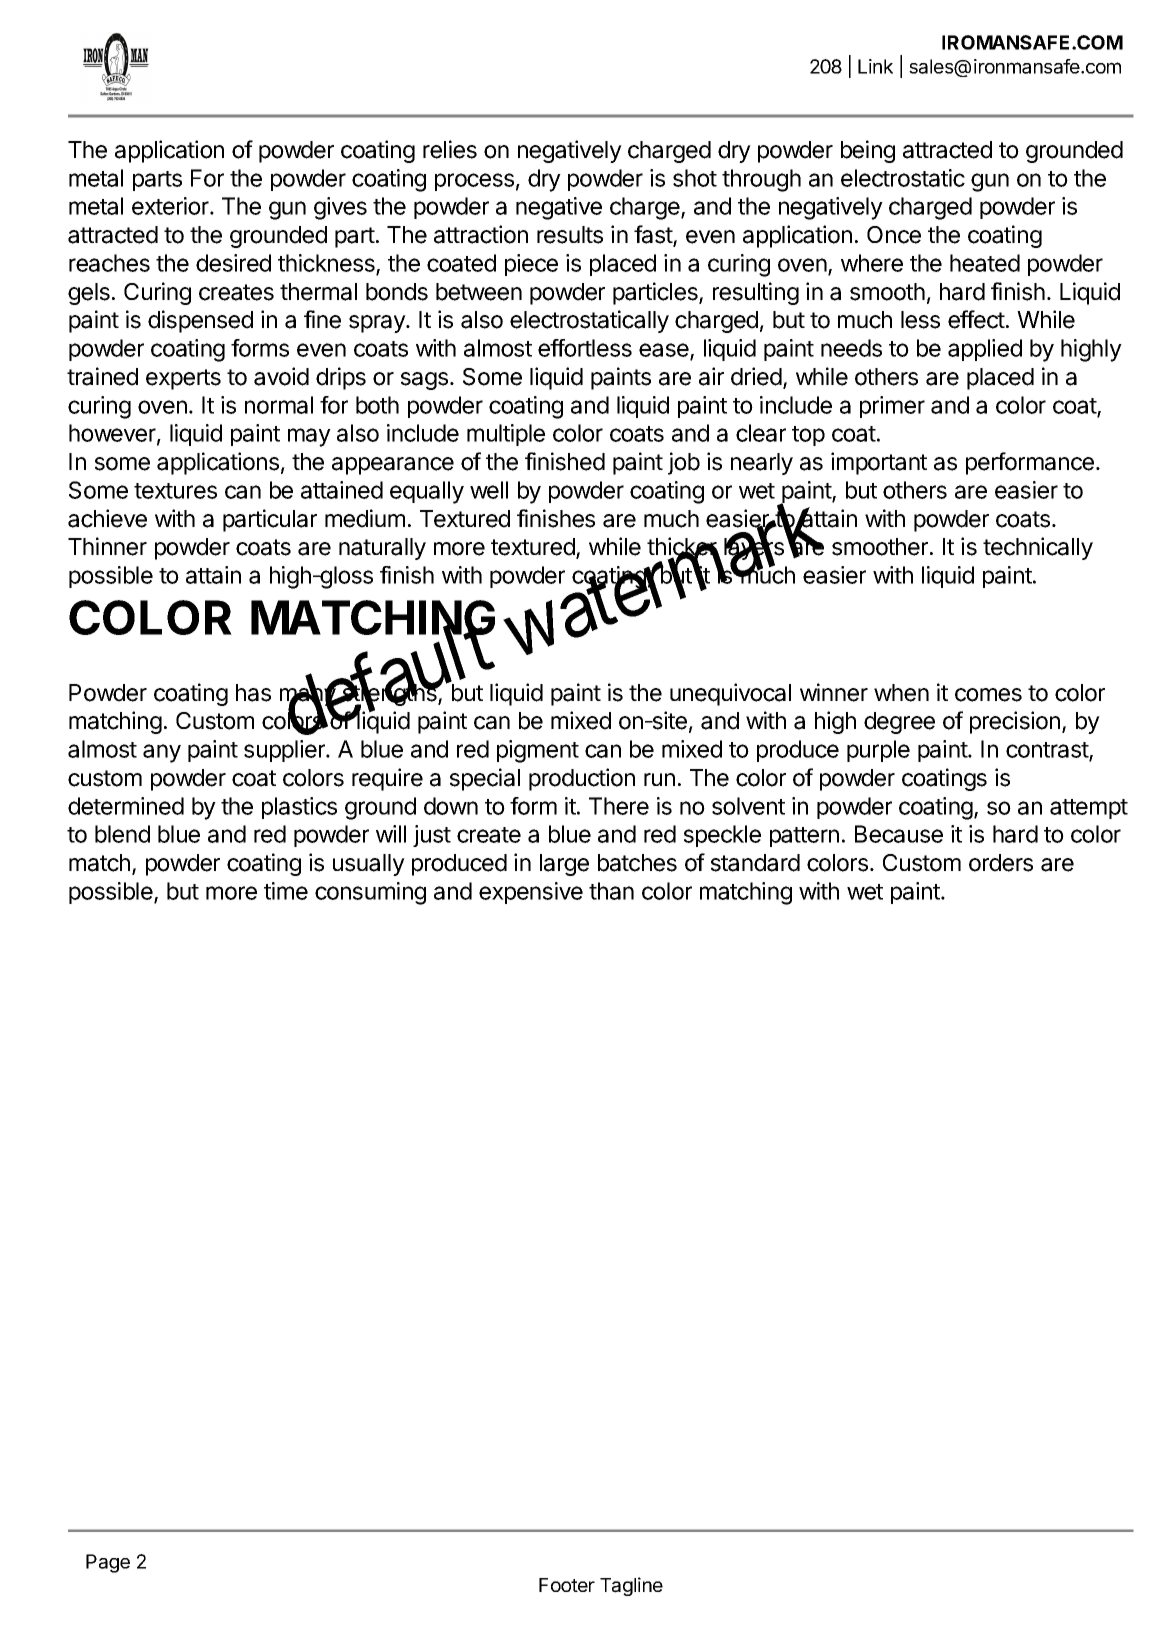 This document has width=1153, height=1630. Describe the element at coordinates (1038, 548) in the document. I see `technically` at that location.
